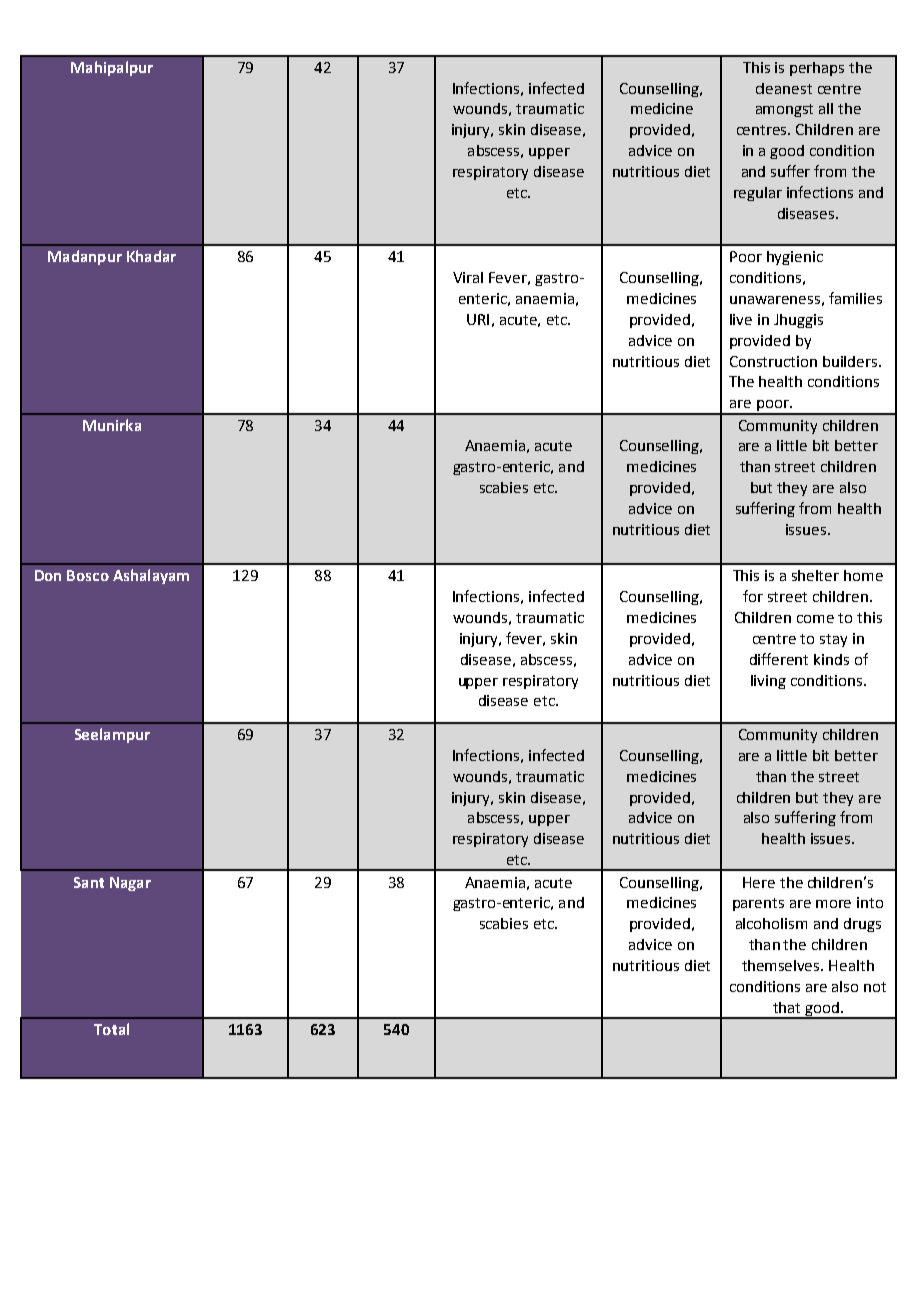 The image size is (924, 1308). I want to click on shelter, so click(815, 575).
